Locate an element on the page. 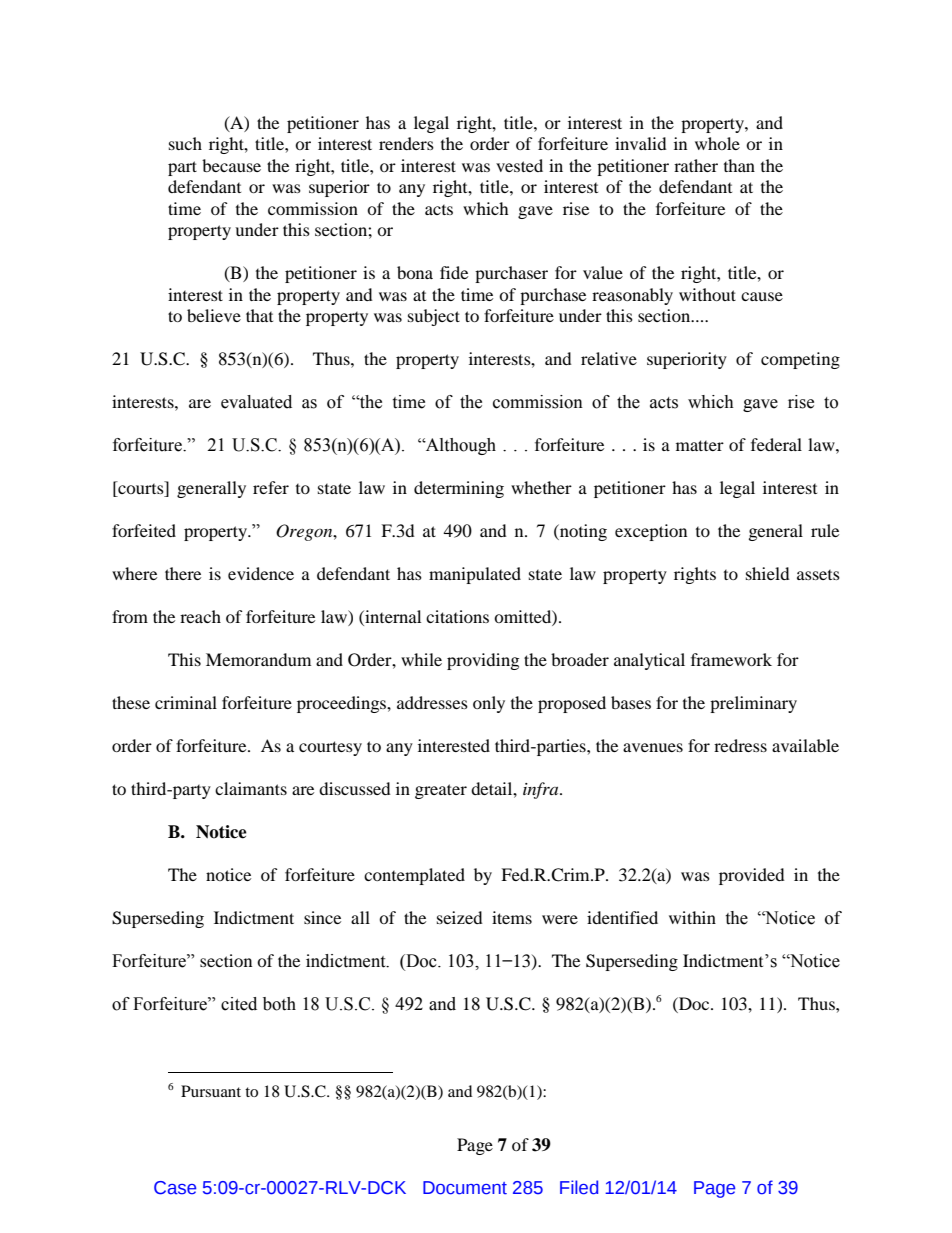 The image size is (952, 1233). than is located at coordinates (739, 165).
